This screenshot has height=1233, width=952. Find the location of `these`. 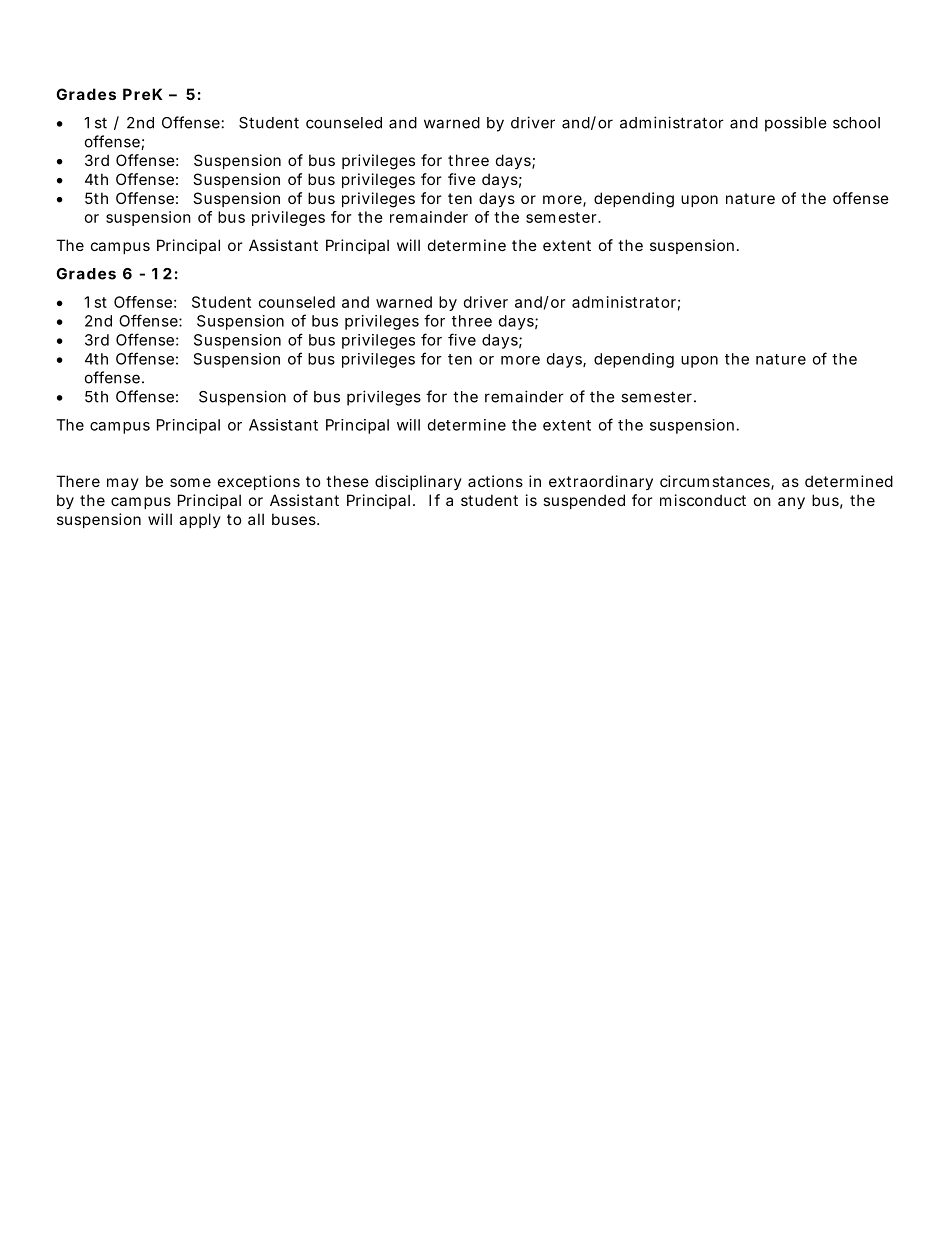

these is located at coordinates (347, 481).
